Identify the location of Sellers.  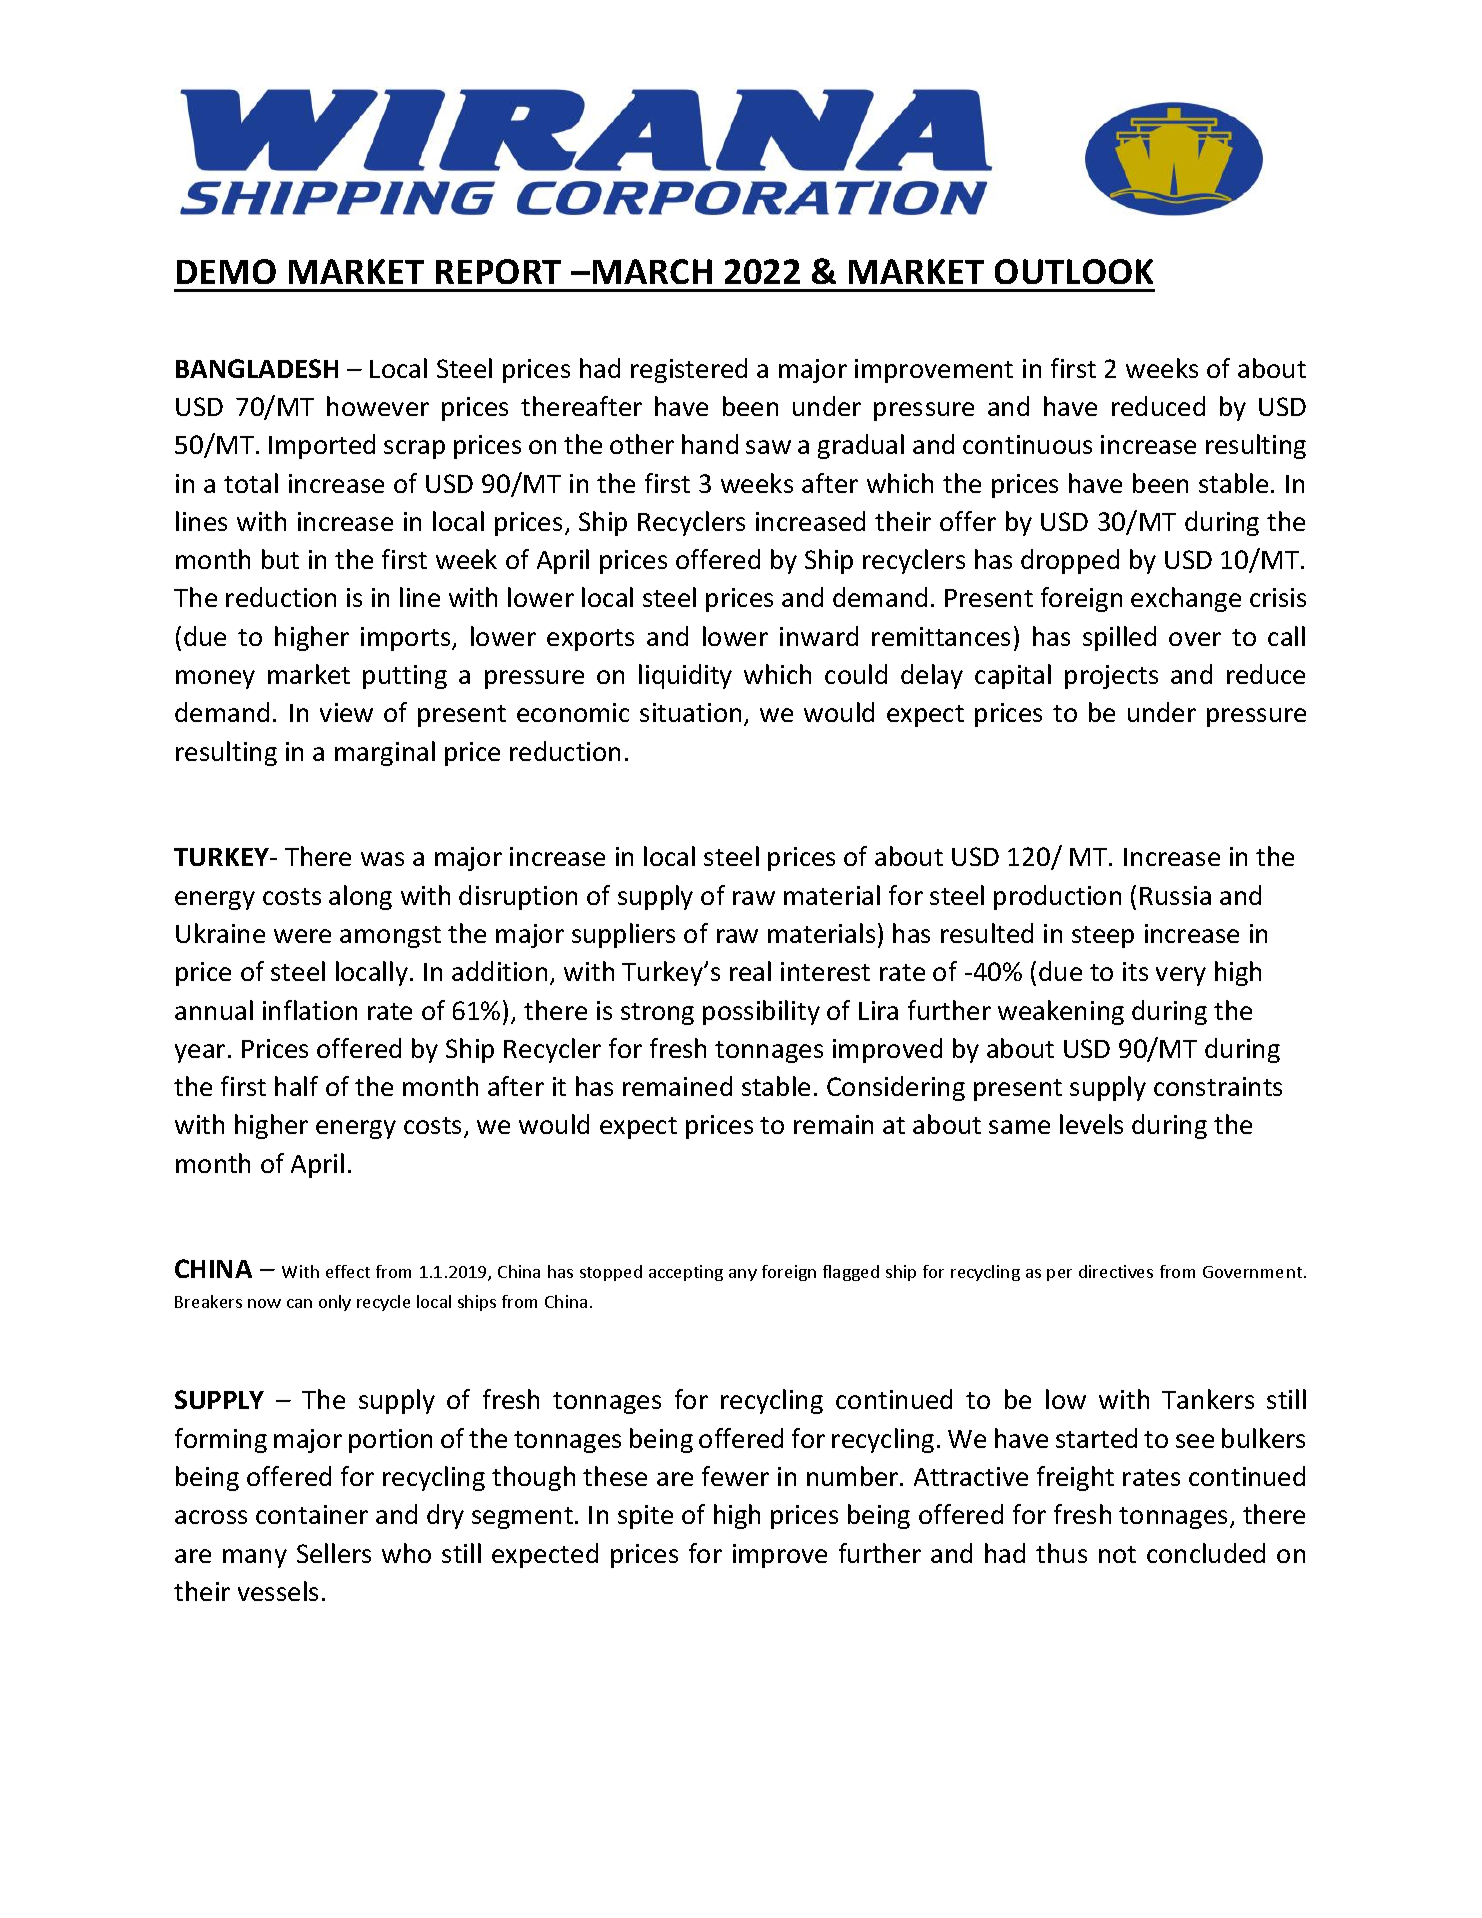
(334, 1553).
